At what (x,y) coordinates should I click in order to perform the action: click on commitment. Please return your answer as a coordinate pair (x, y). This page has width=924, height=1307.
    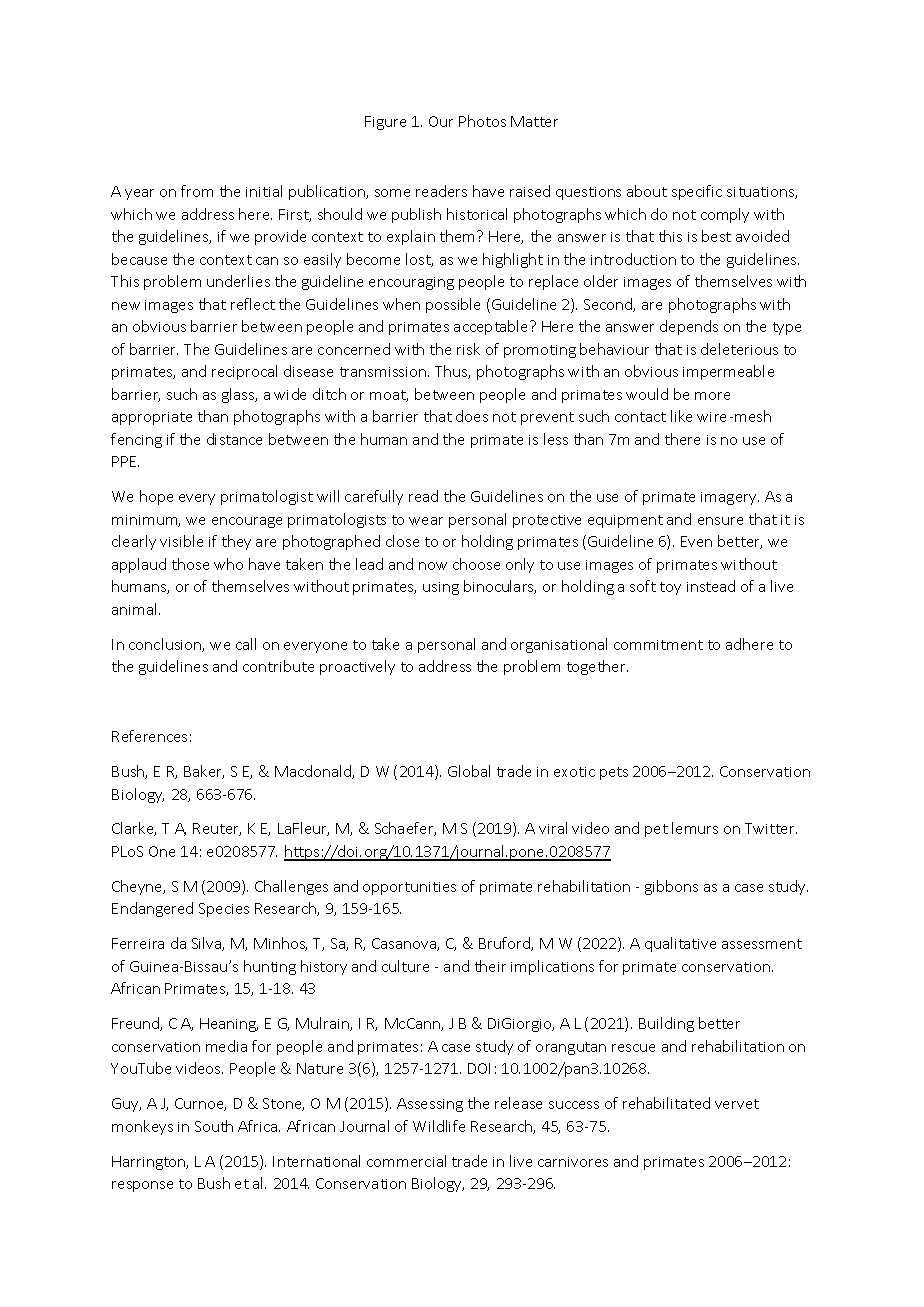
    Looking at the image, I should click on (658, 645).
